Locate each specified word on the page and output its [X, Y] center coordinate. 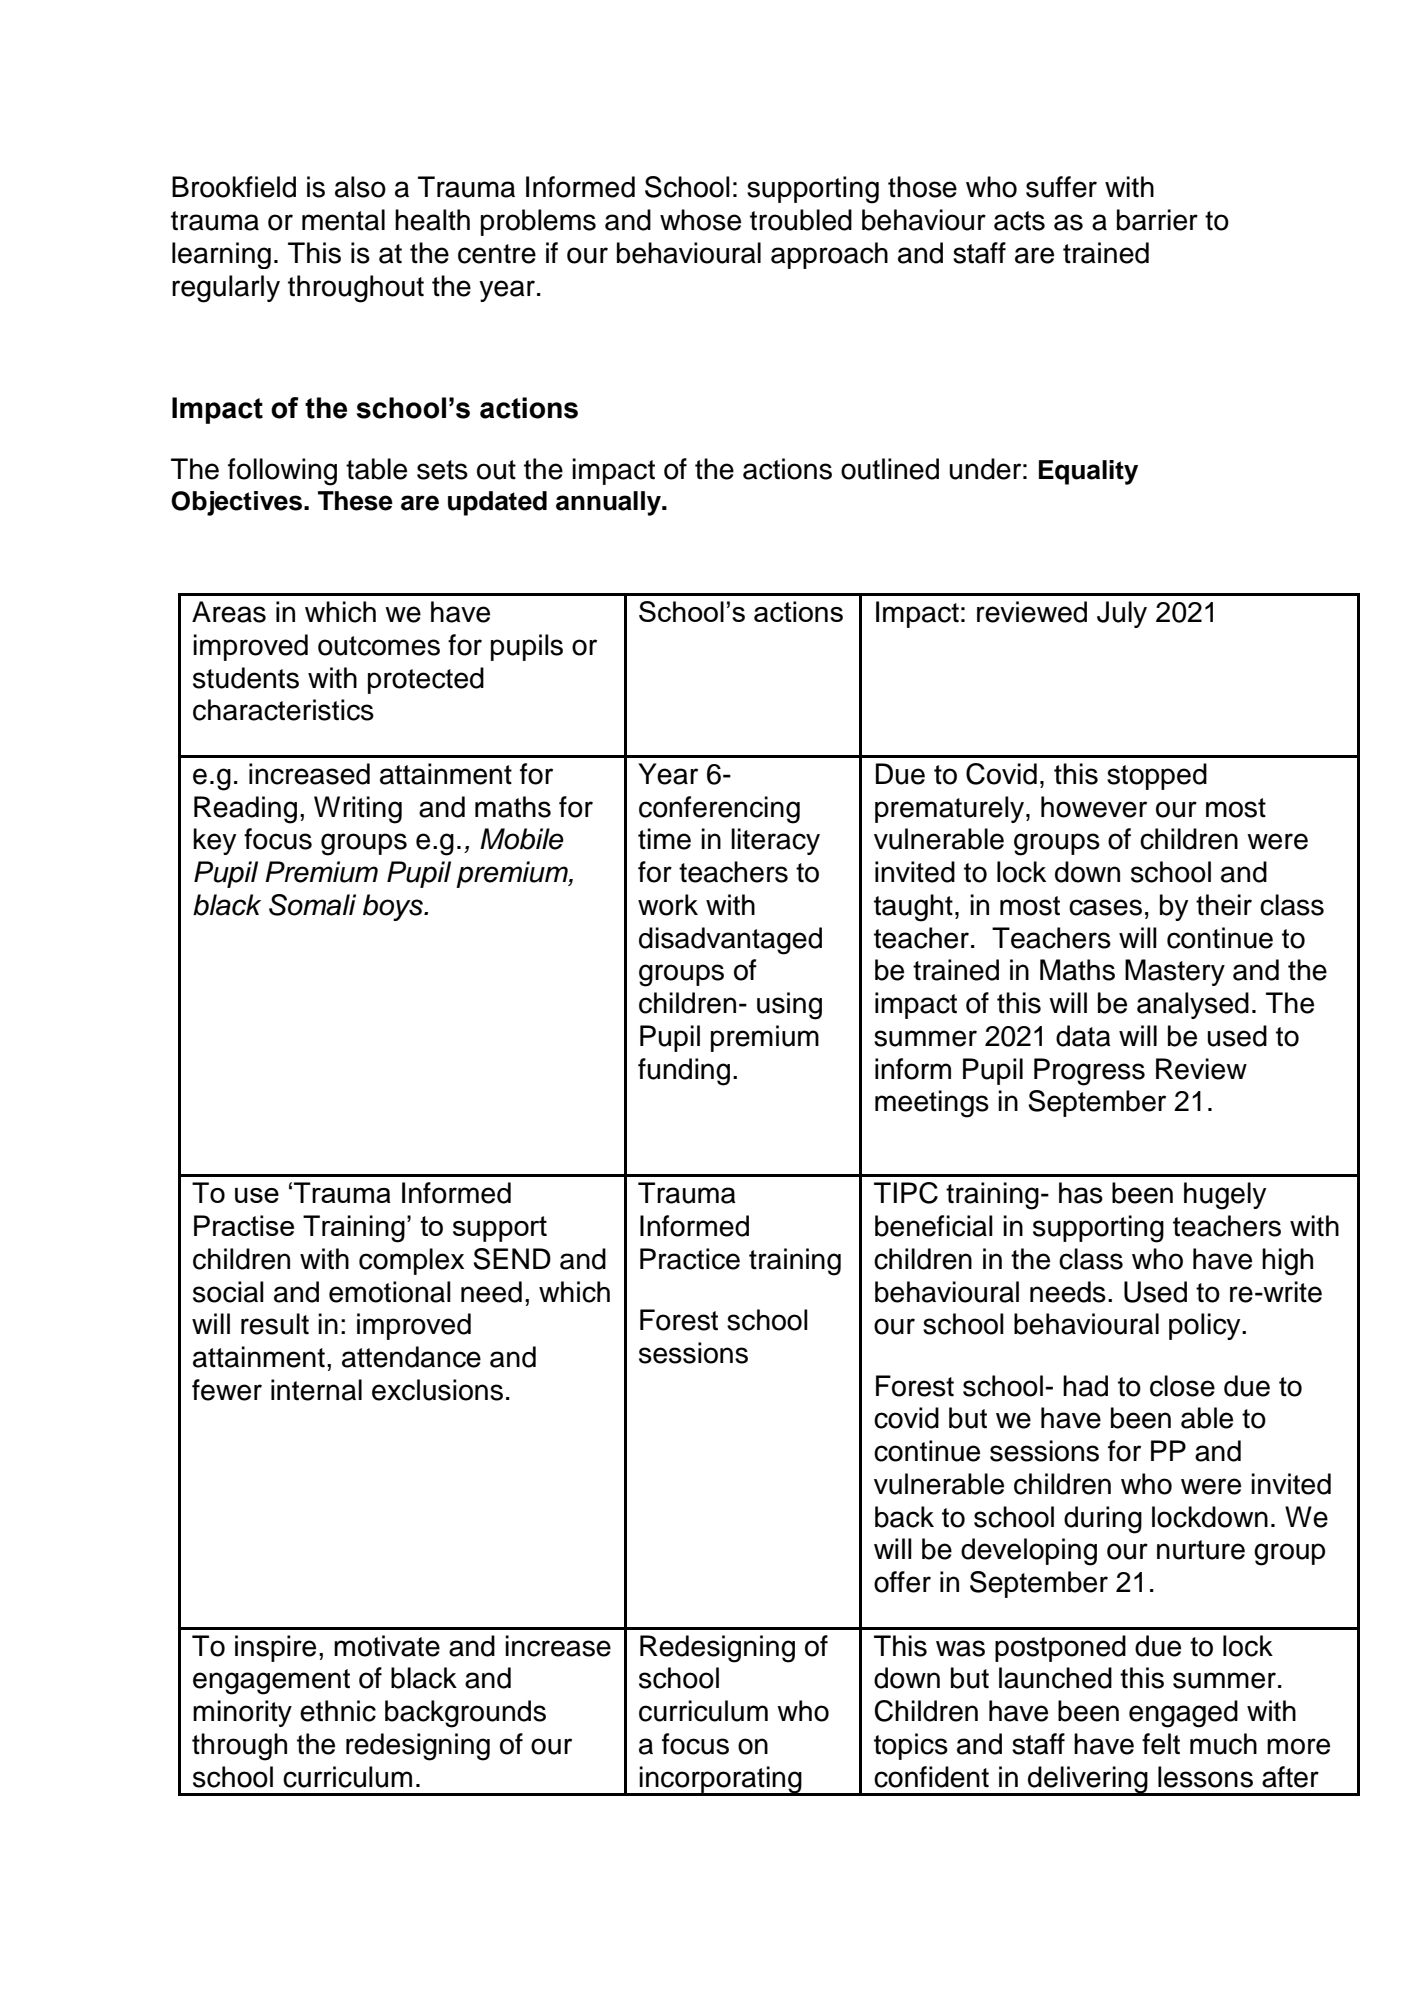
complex [411, 1261]
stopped [1157, 776]
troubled [801, 220]
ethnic [338, 1711]
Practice [690, 1259]
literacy [775, 841]
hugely [1225, 1196]
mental [343, 220]
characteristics [283, 710]
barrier [1157, 220]
